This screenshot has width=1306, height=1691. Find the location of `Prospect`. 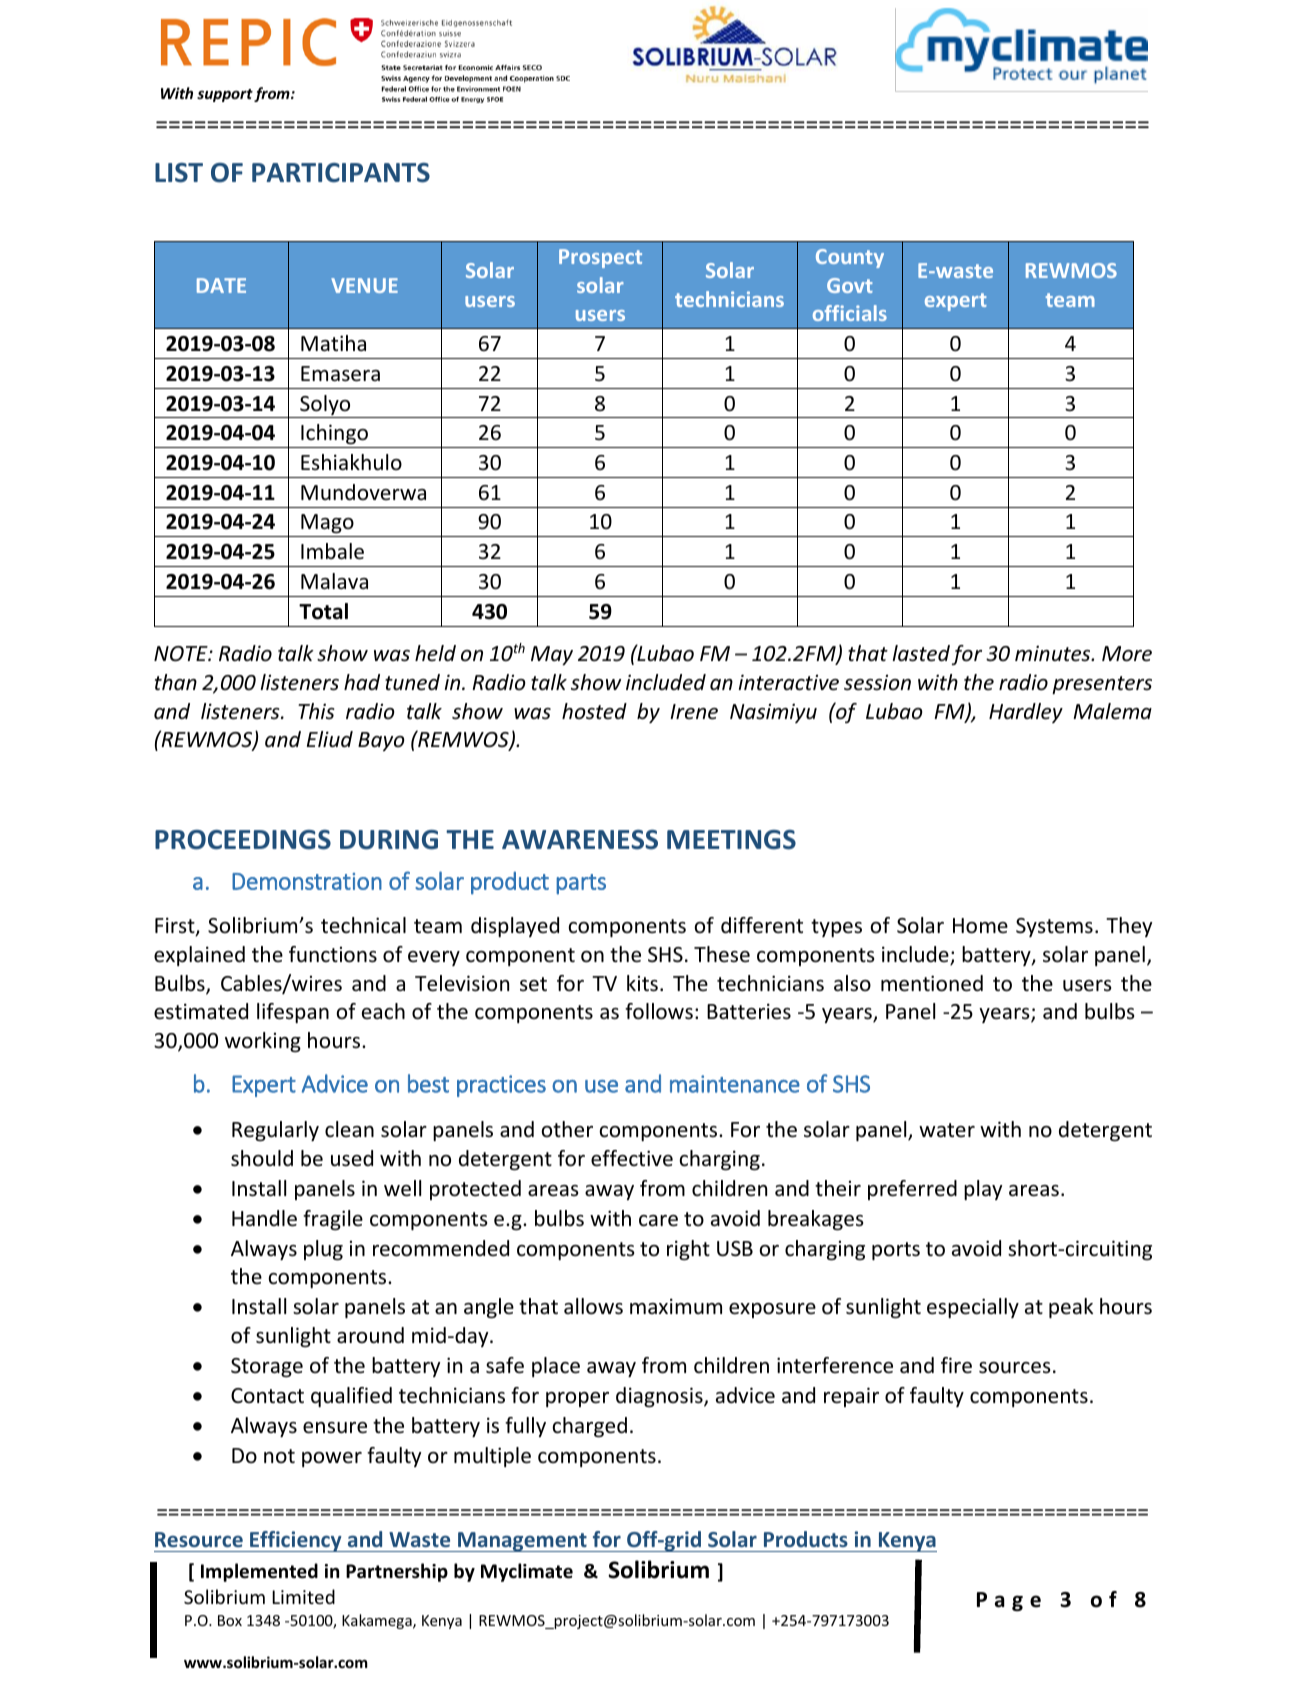

Prospect is located at coordinates (600, 258).
